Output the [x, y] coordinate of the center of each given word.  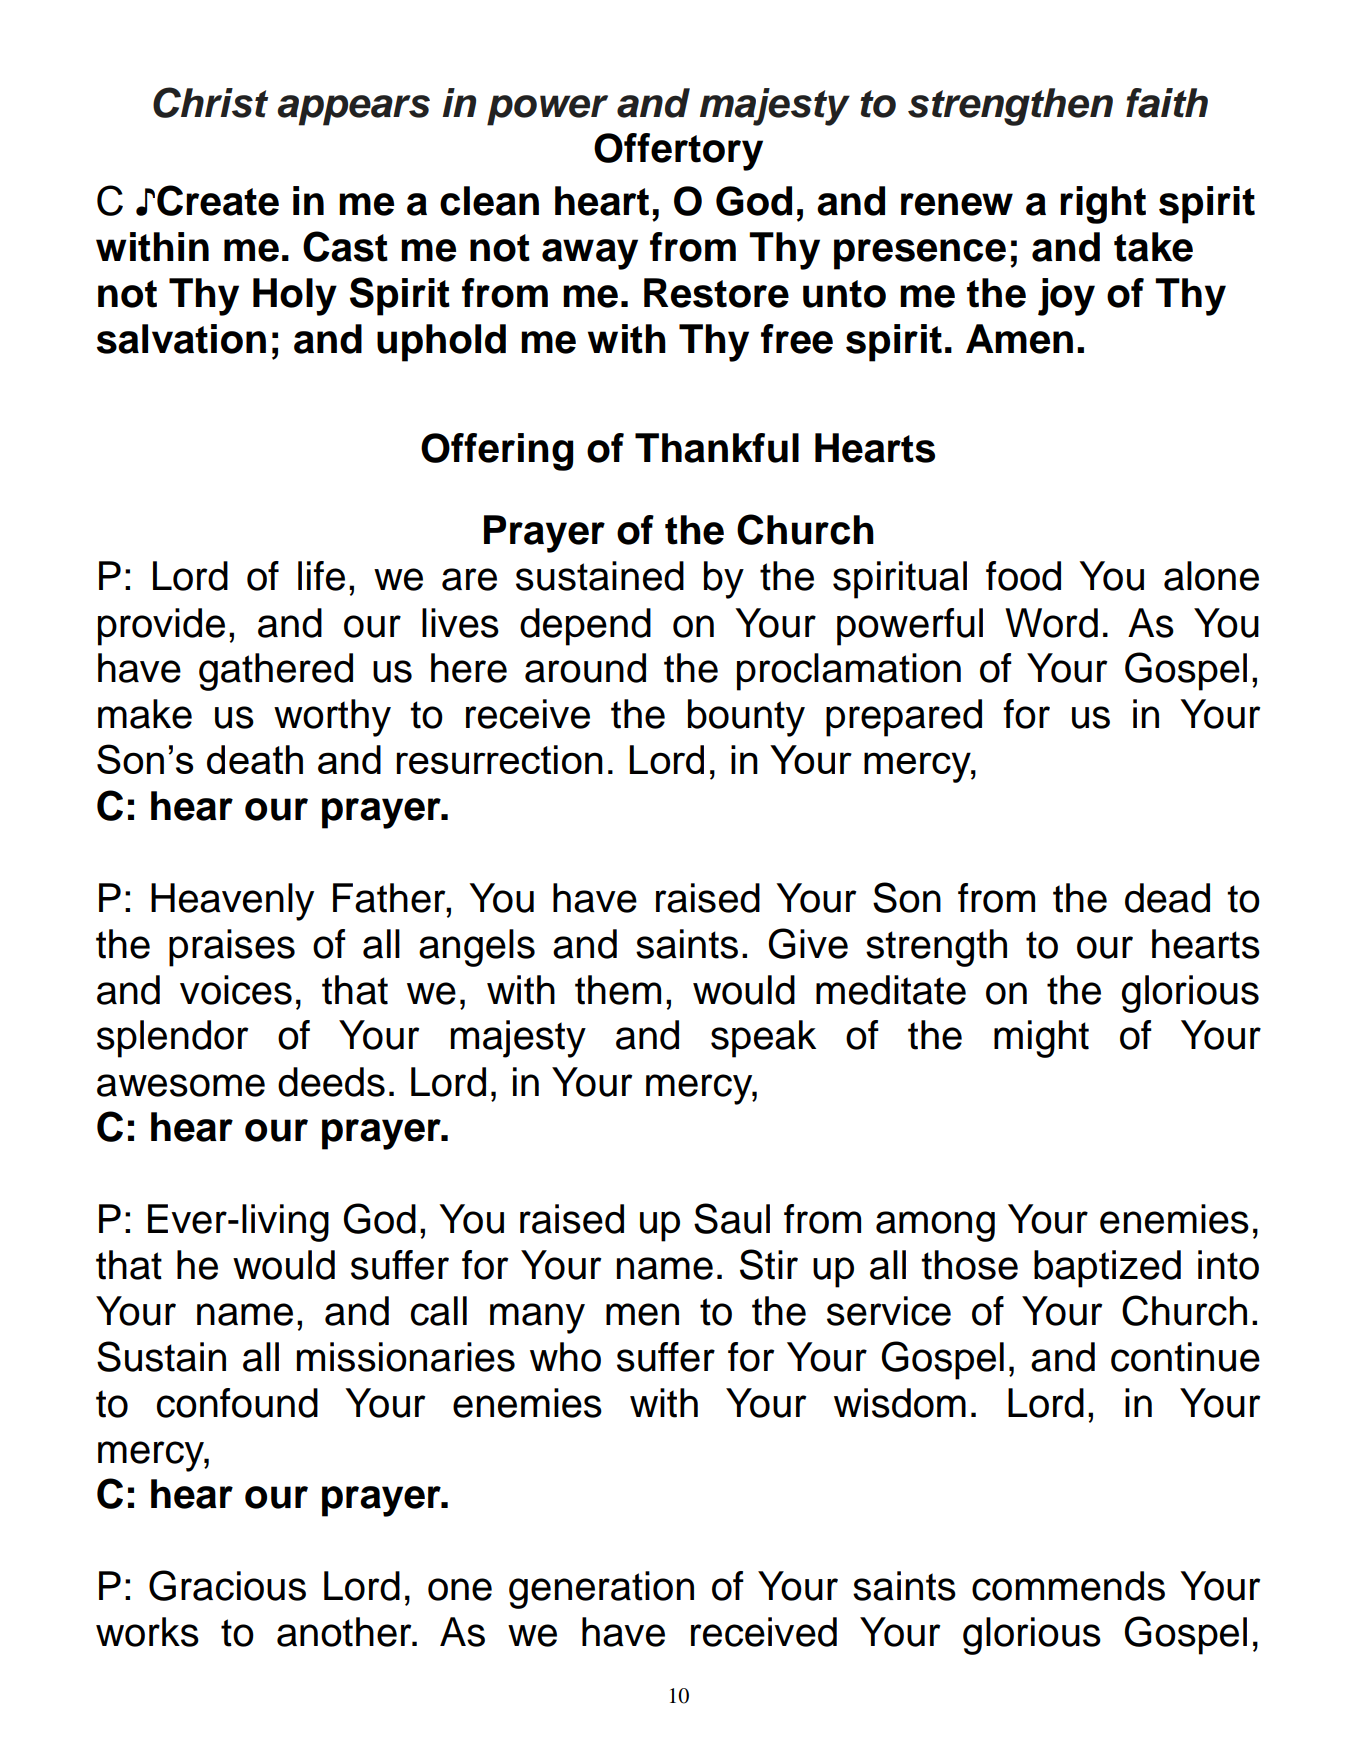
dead [1167, 898]
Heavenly [232, 902]
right [1103, 205]
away [590, 254]
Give [808, 943]
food [1023, 576]
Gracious [227, 1585]
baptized [1107, 1269]
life [321, 576]
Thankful [717, 448]
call [439, 1311]
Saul [732, 1218]
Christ [210, 102]
